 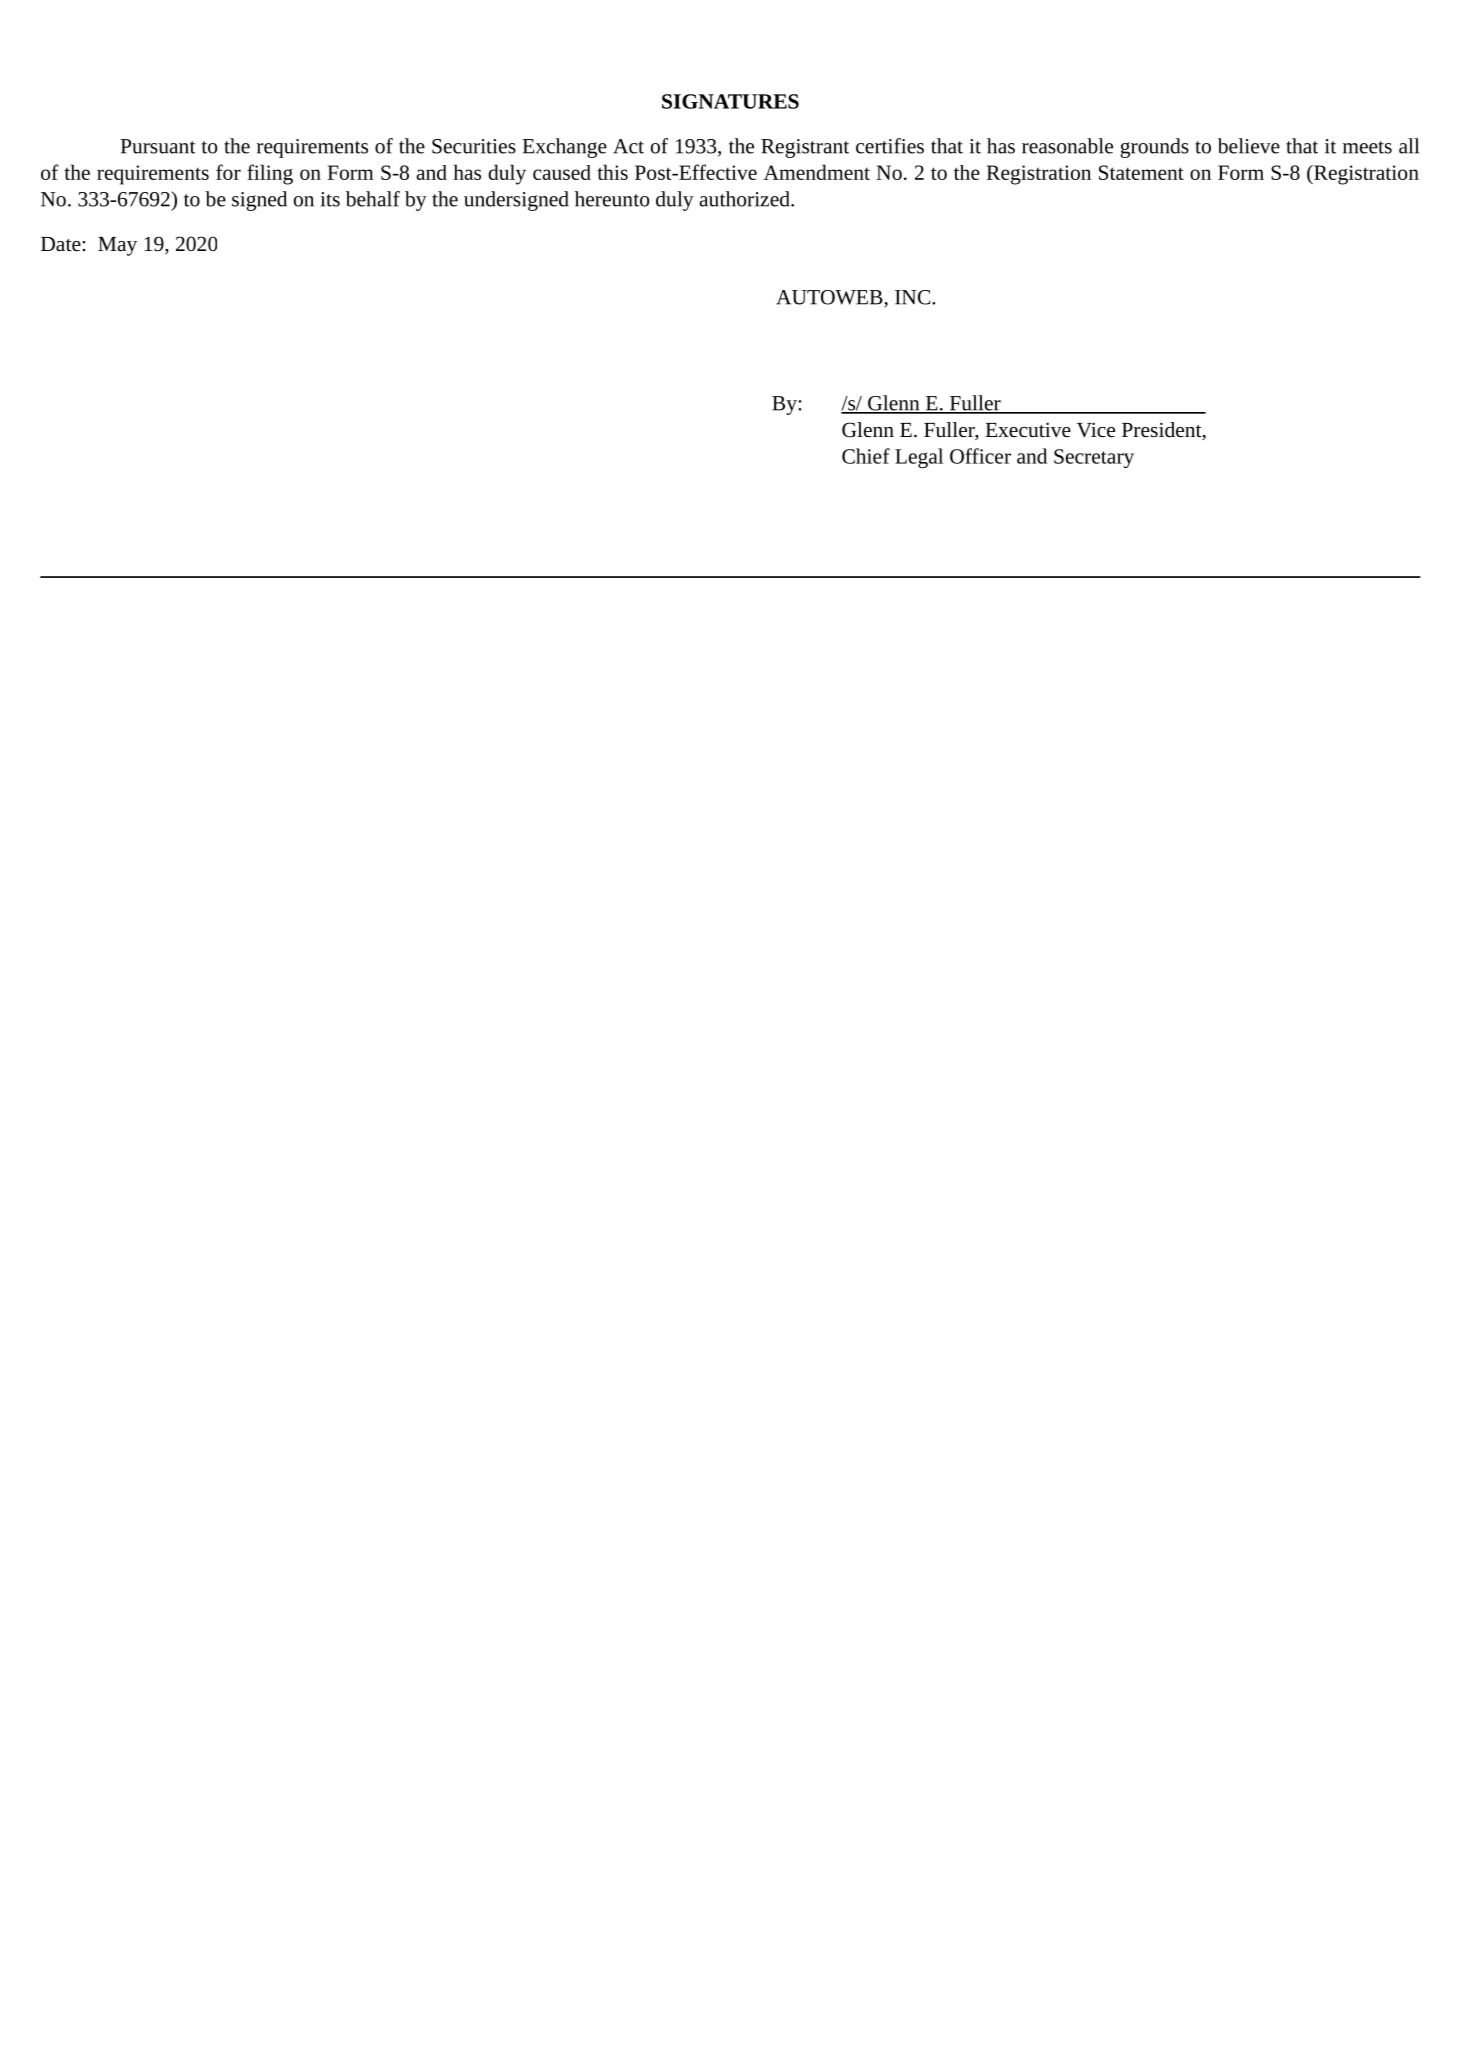 I want to click on believe, so click(x=1249, y=146).
